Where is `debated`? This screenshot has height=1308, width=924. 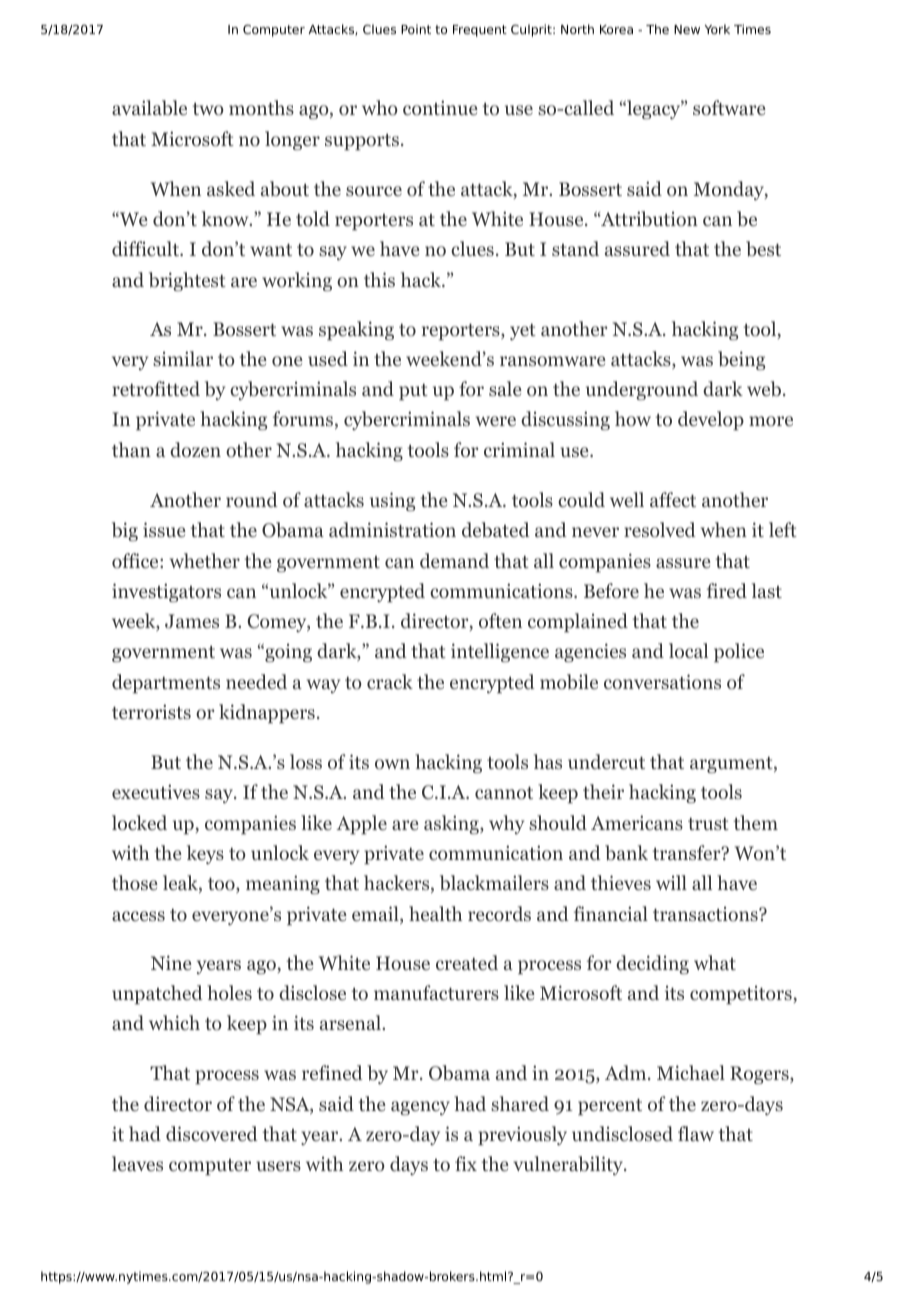 debated is located at coordinates (496, 530).
